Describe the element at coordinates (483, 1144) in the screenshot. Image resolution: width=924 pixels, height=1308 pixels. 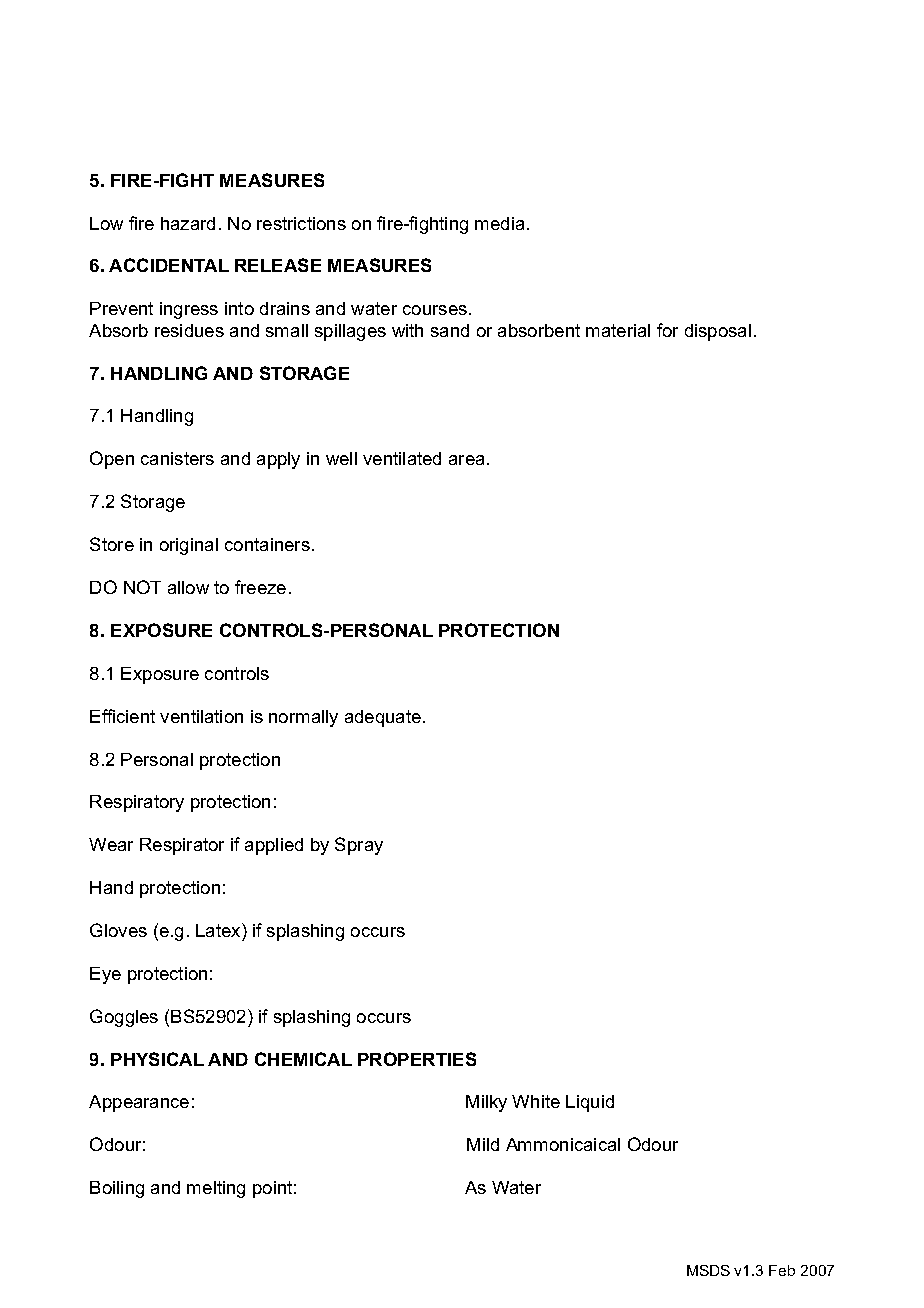
I see `Mild` at that location.
